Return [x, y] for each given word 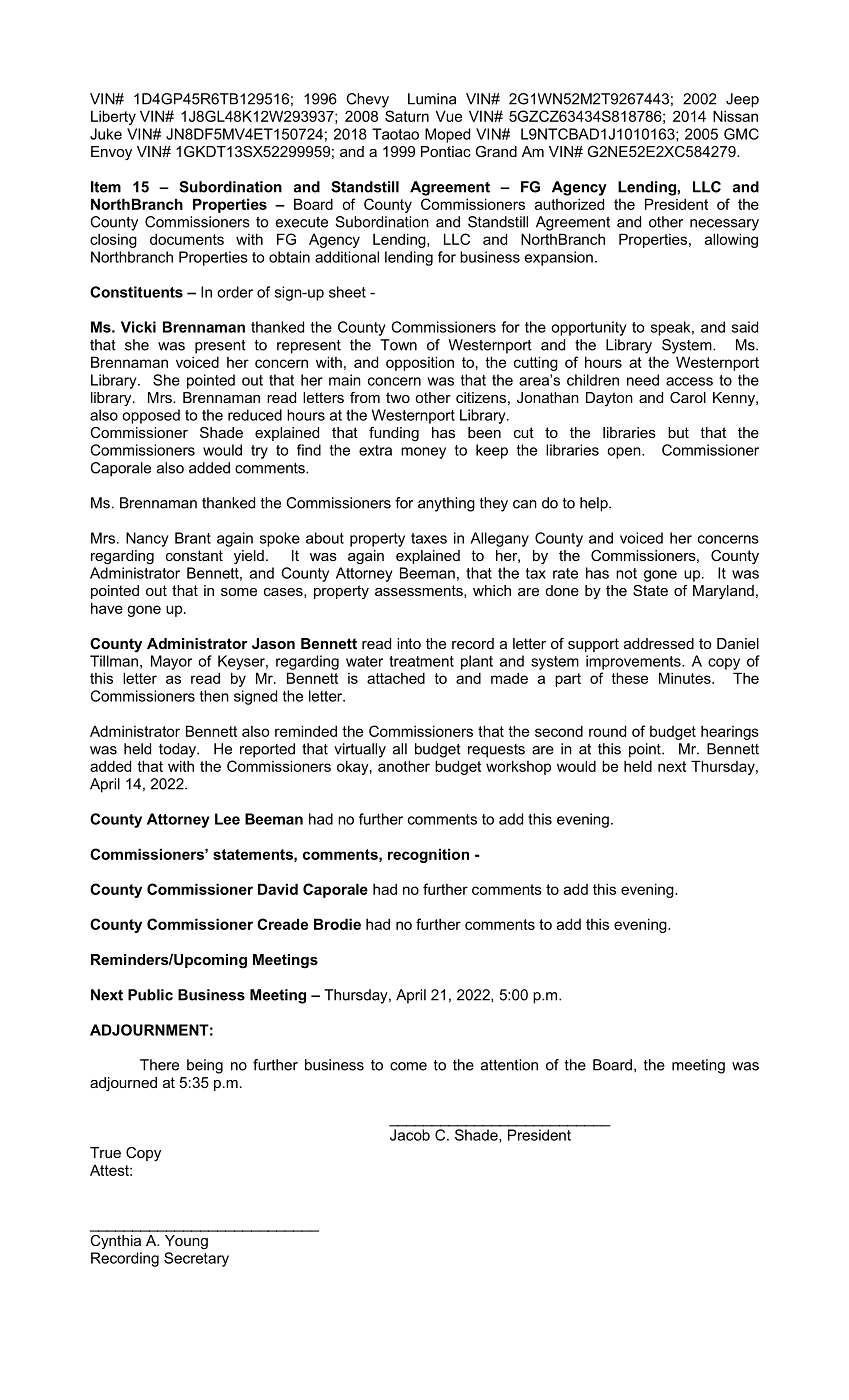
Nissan [735, 116]
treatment [421, 661]
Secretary [196, 1259]
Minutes [686, 678]
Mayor [171, 662]
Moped [447, 135]
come [408, 1066]
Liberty [113, 117]
